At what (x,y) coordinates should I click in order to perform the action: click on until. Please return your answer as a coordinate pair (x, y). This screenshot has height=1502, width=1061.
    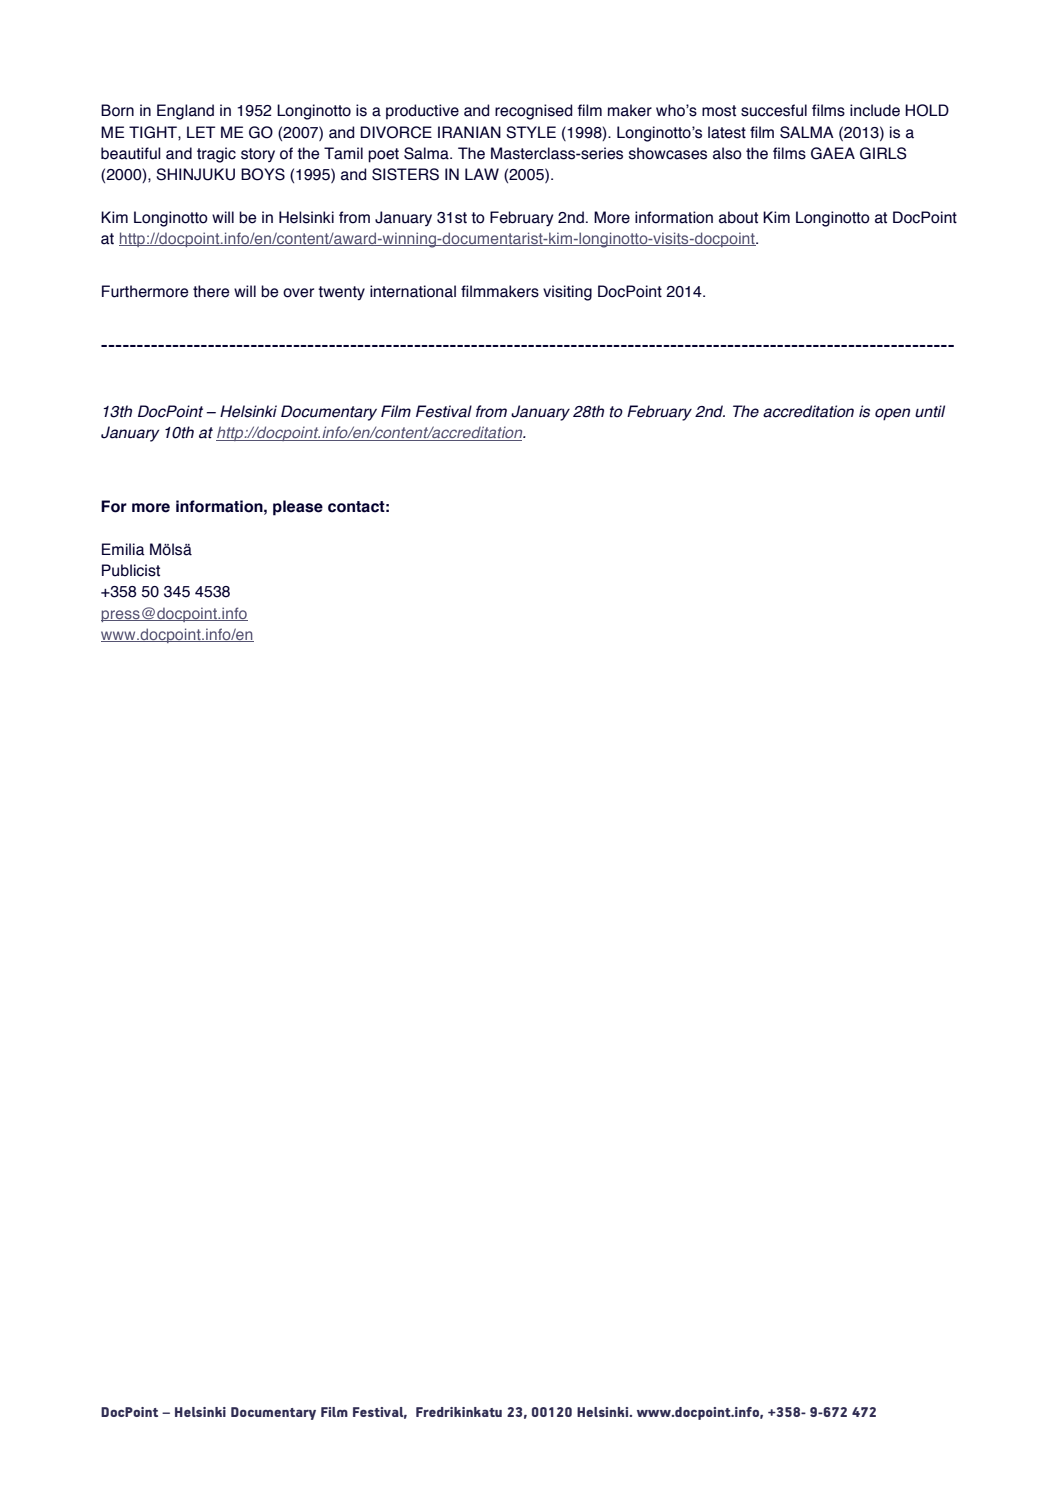
    Looking at the image, I should click on (930, 411).
